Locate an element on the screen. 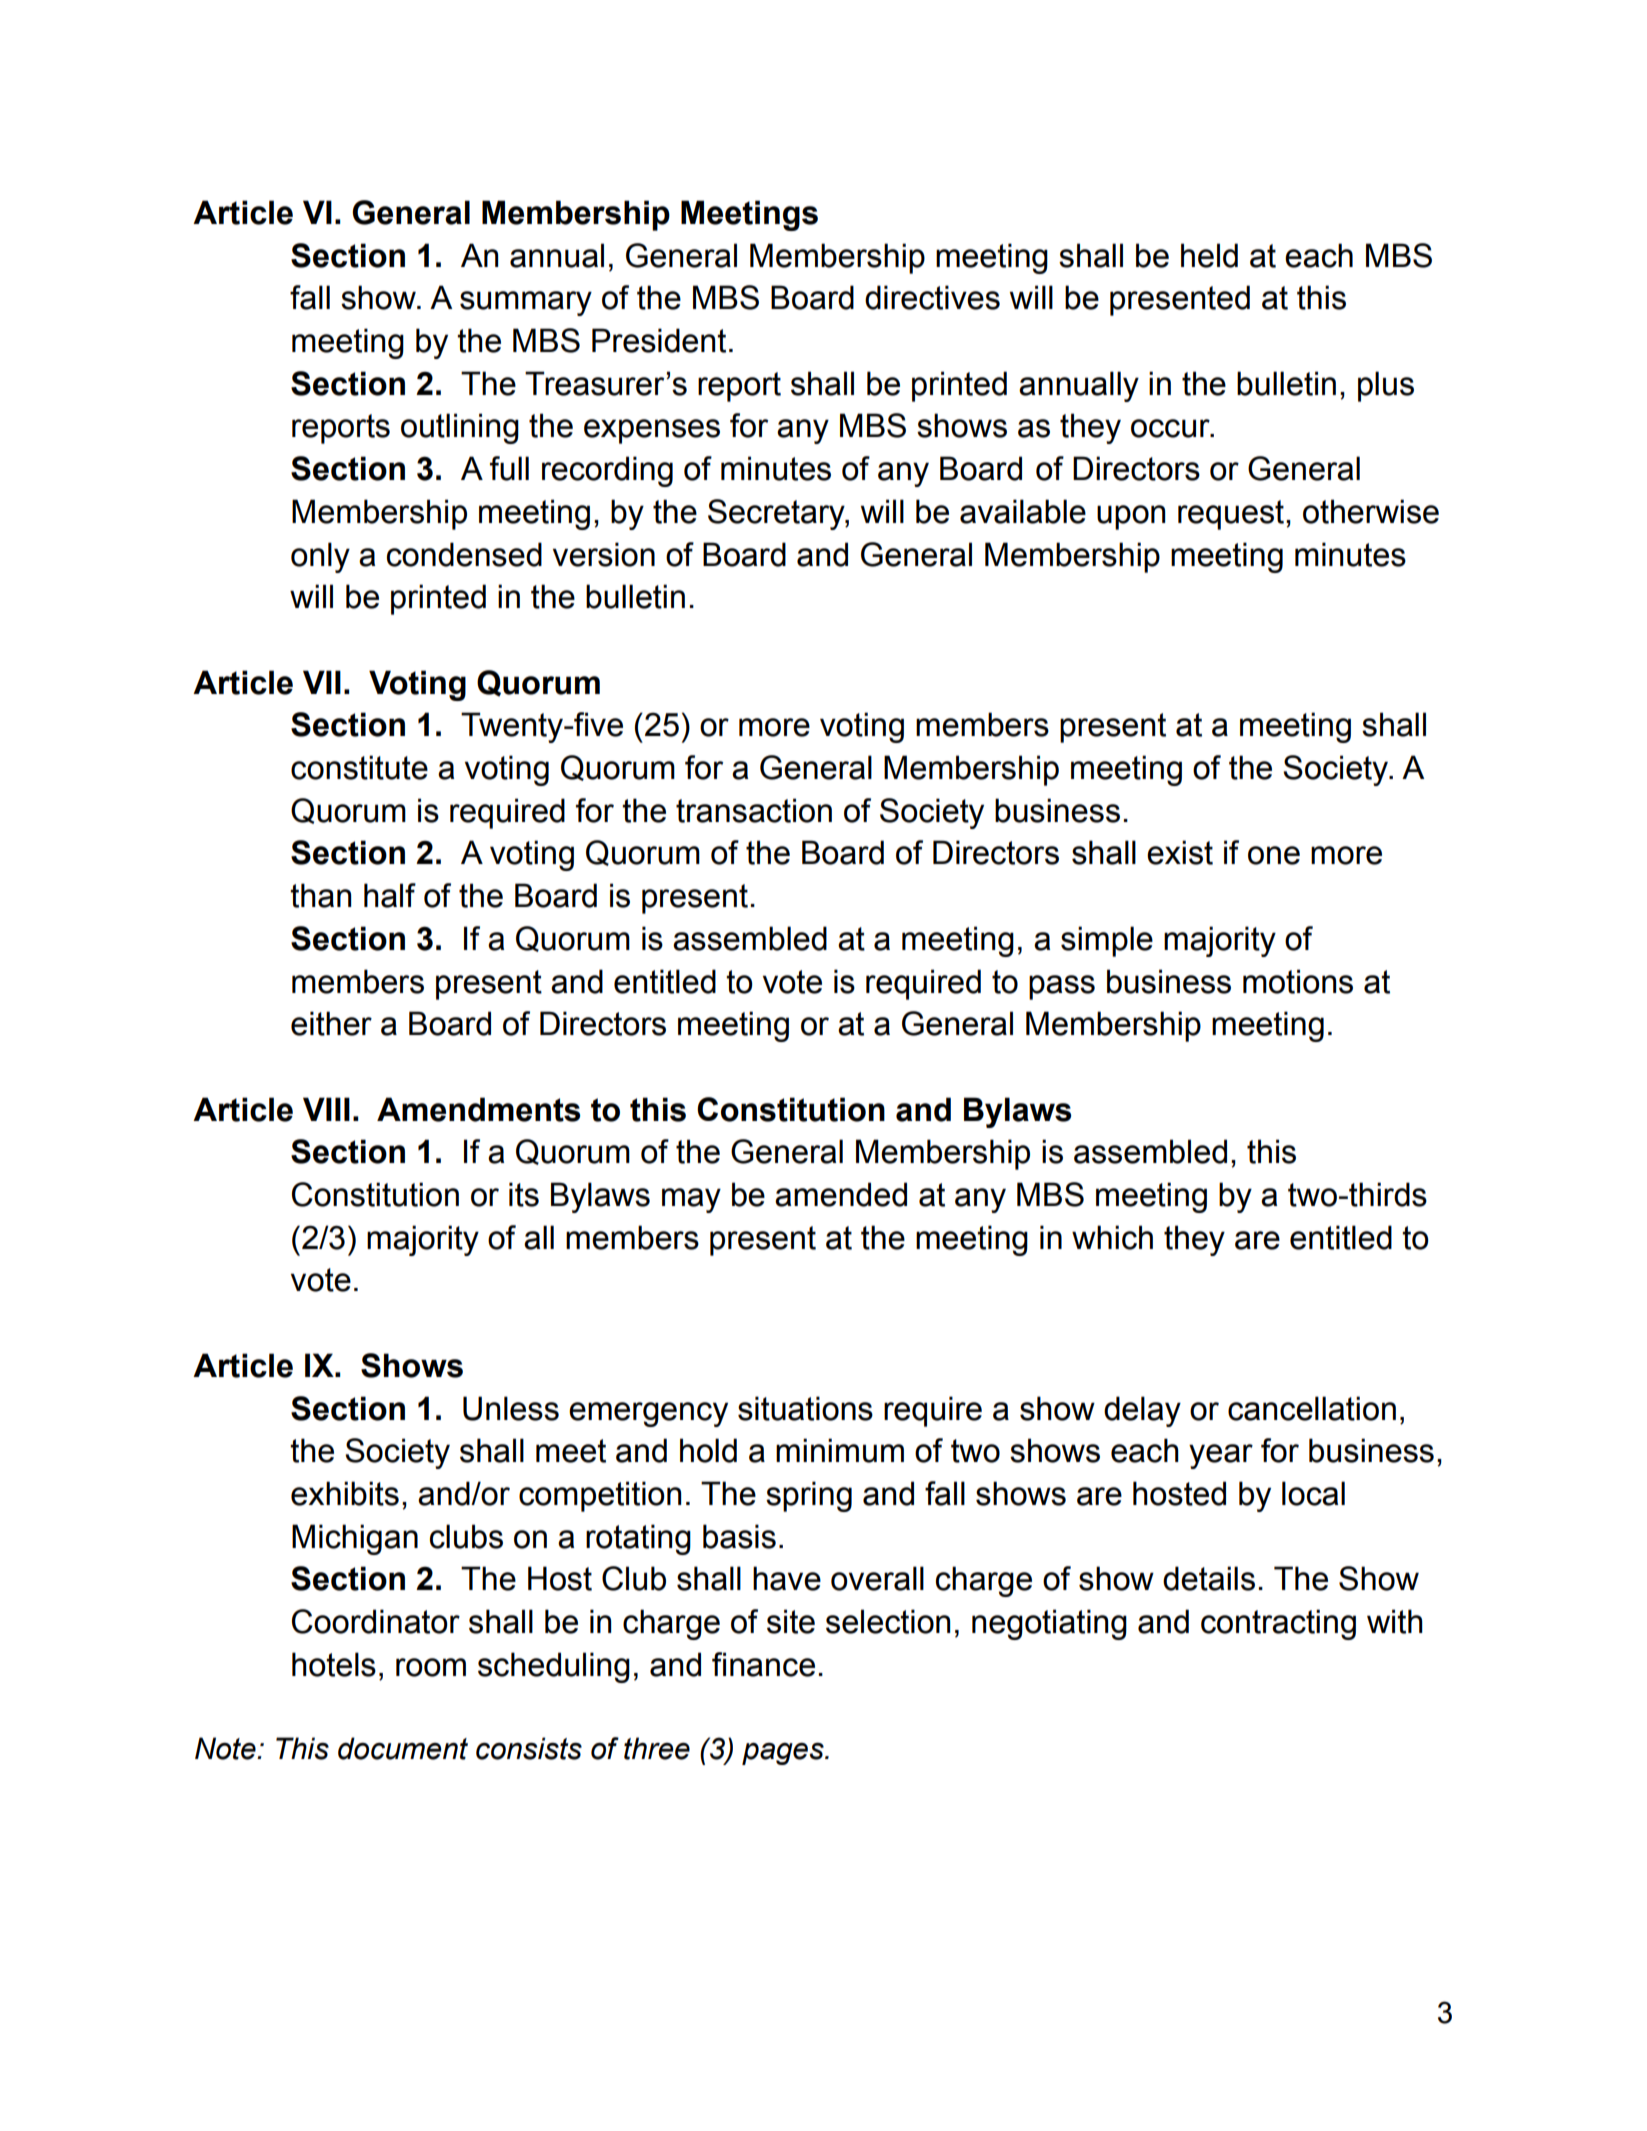 The height and width of the screenshot is (2131, 1647). motions is located at coordinates (1298, 981).
